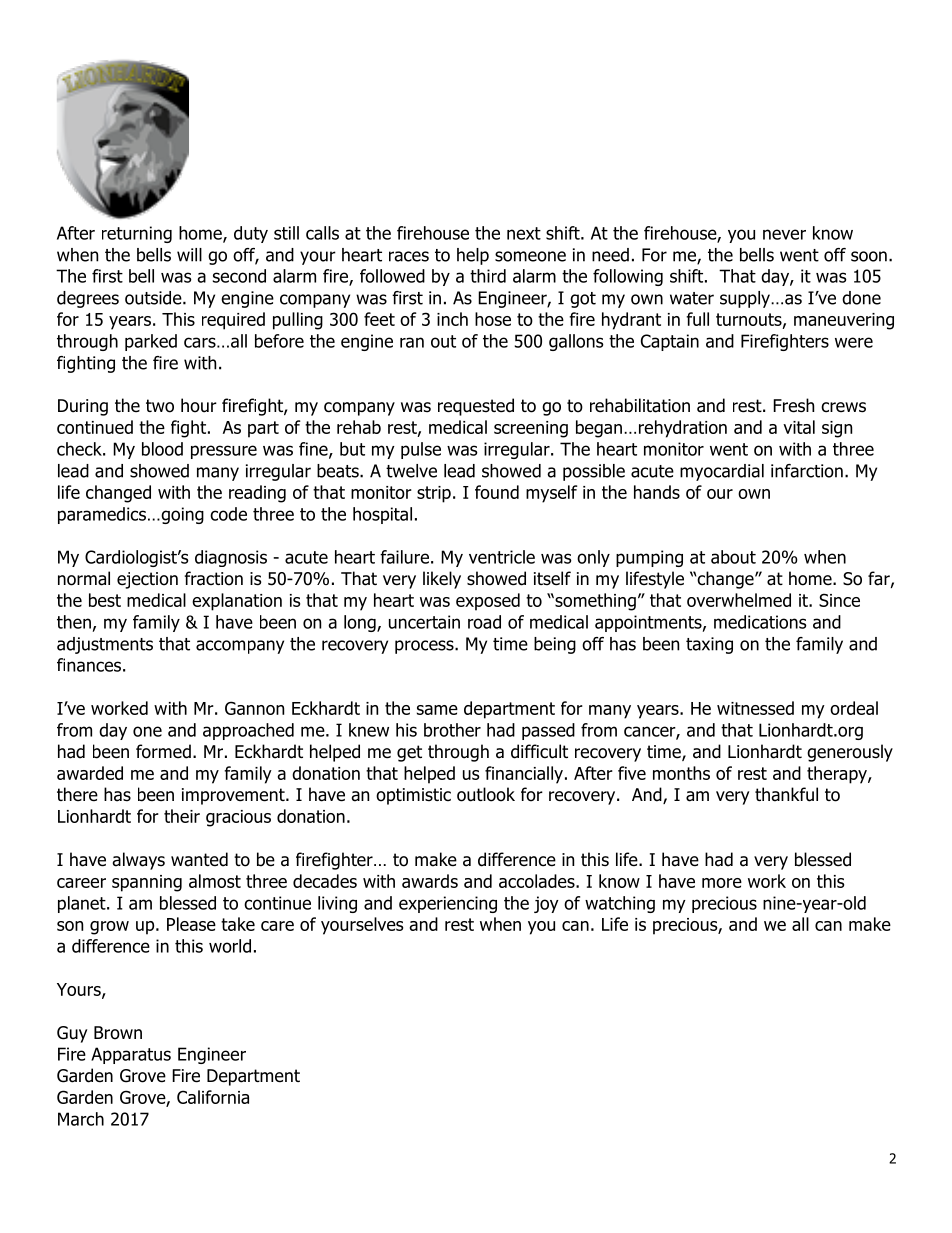 Image resolution: width=952 pixels, height=1233 pixels. What do you see at coordinates (448, 904) in the screenshot?
I see `experiencing` at bounding box center [448, 904].
